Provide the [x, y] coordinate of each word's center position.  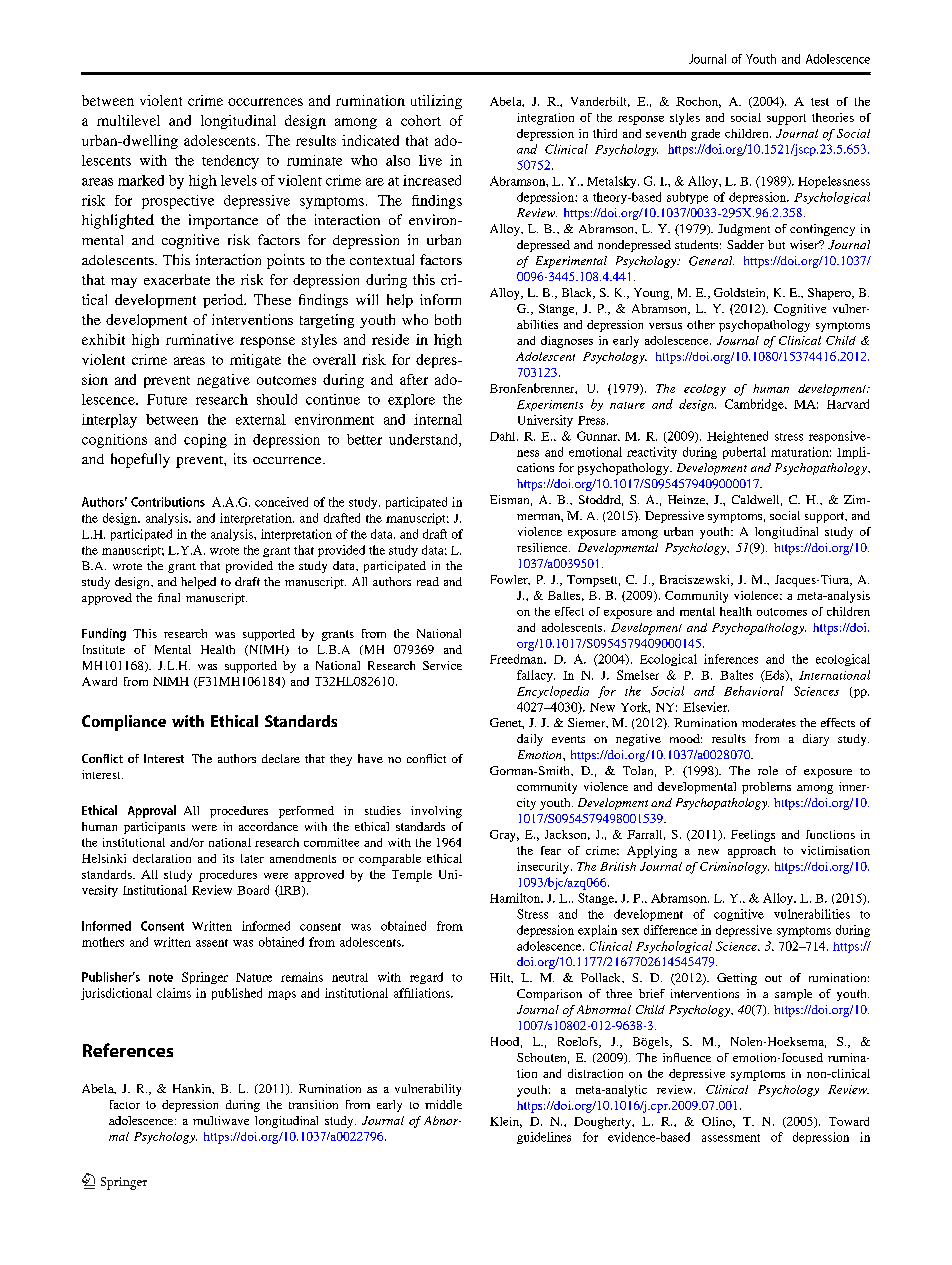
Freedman [517, 659]
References [128, 1050]
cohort [421, 120]
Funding [104, 634]
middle [443, 1104]
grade [705, 135]
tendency [230, 162]
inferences [731, 659]
